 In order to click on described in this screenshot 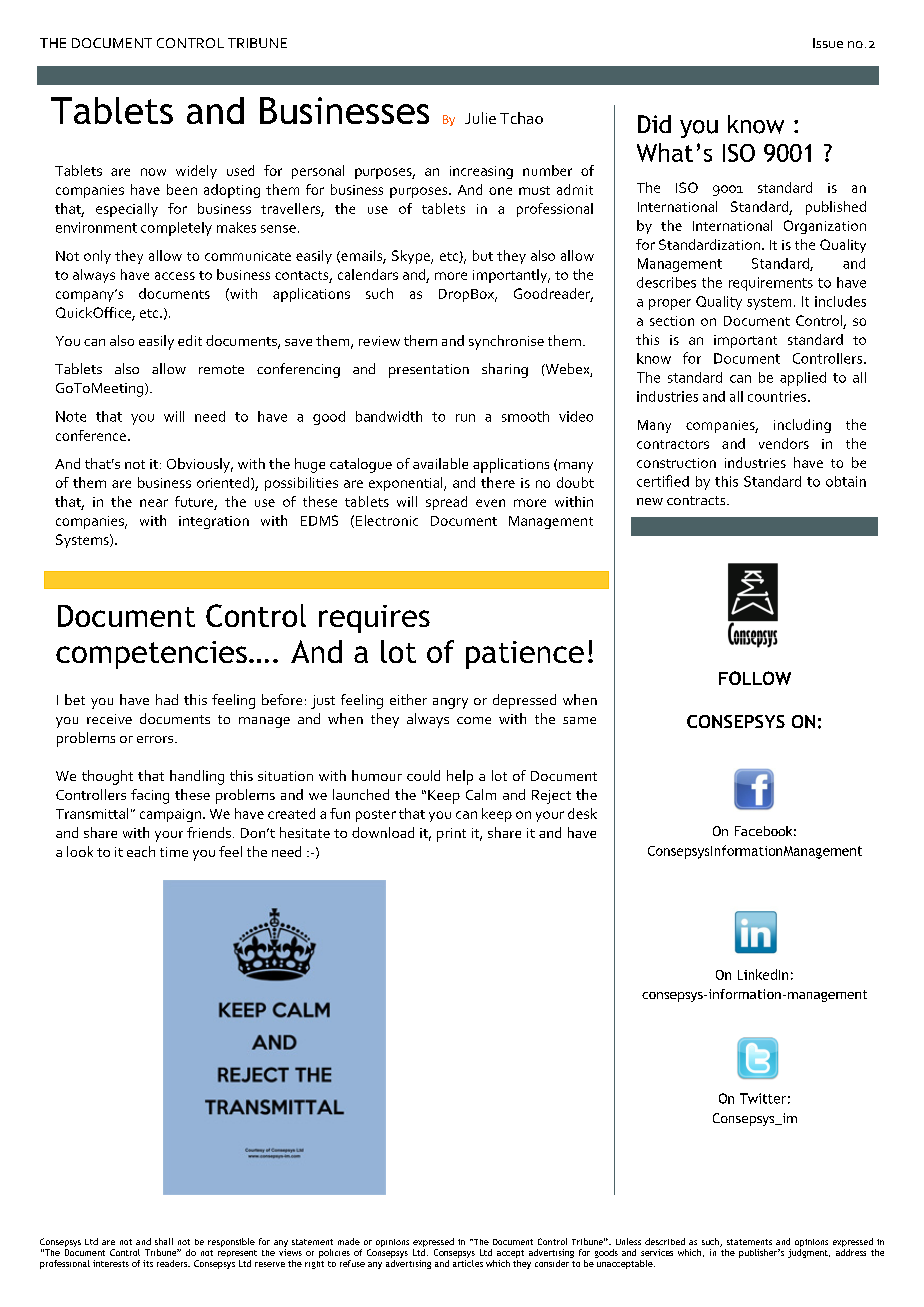, I will do `click(665, 1241)`.
